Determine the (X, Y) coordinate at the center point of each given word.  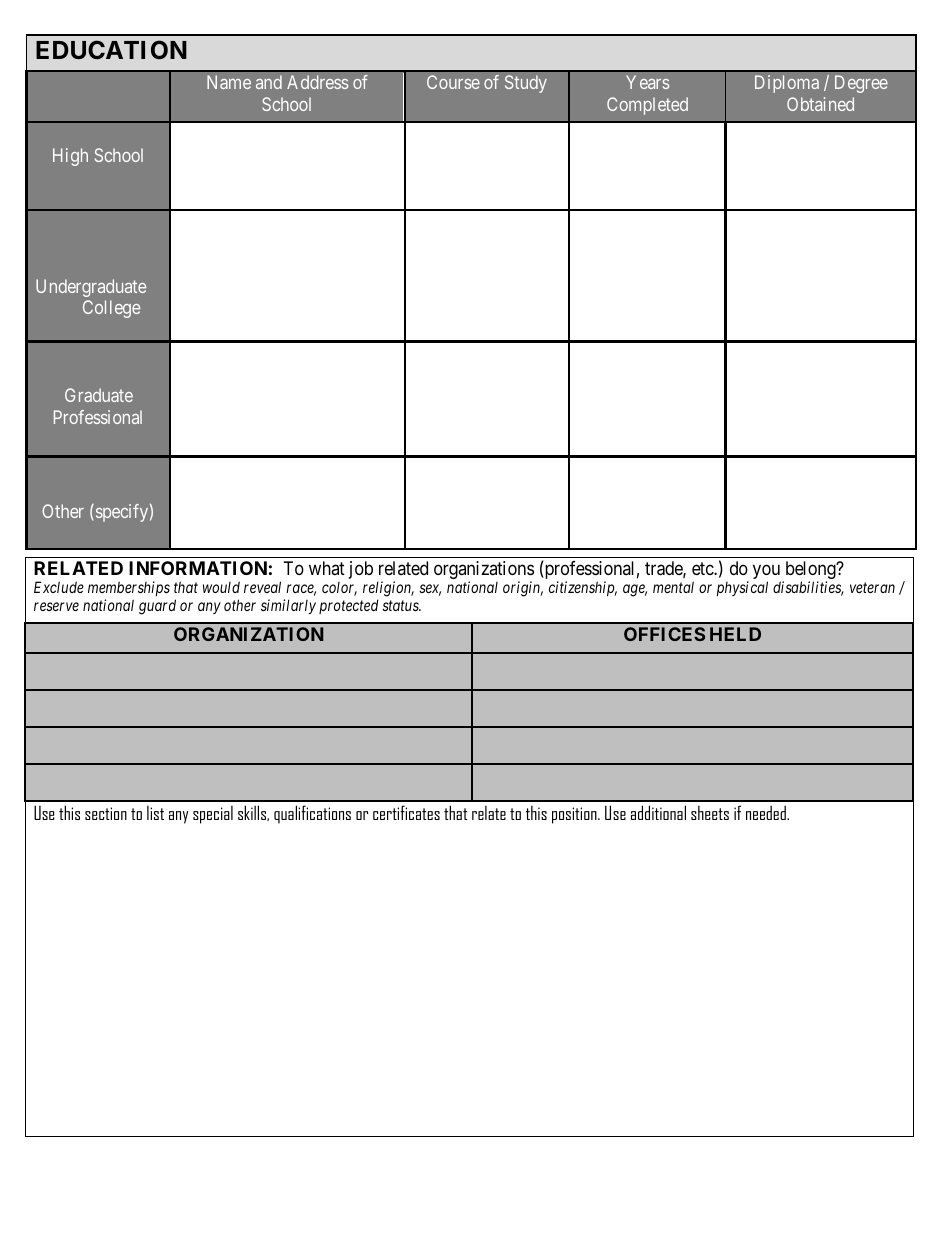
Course (453, 82)
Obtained (820, 104)
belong (810, 571)
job (361, 570)
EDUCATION (111, 50)
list (155, 813)
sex (430, 590)
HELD (735, 634)
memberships (129, 588)
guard (157, 607)
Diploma (787, 84)
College (111, 309)
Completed (647, 106)
